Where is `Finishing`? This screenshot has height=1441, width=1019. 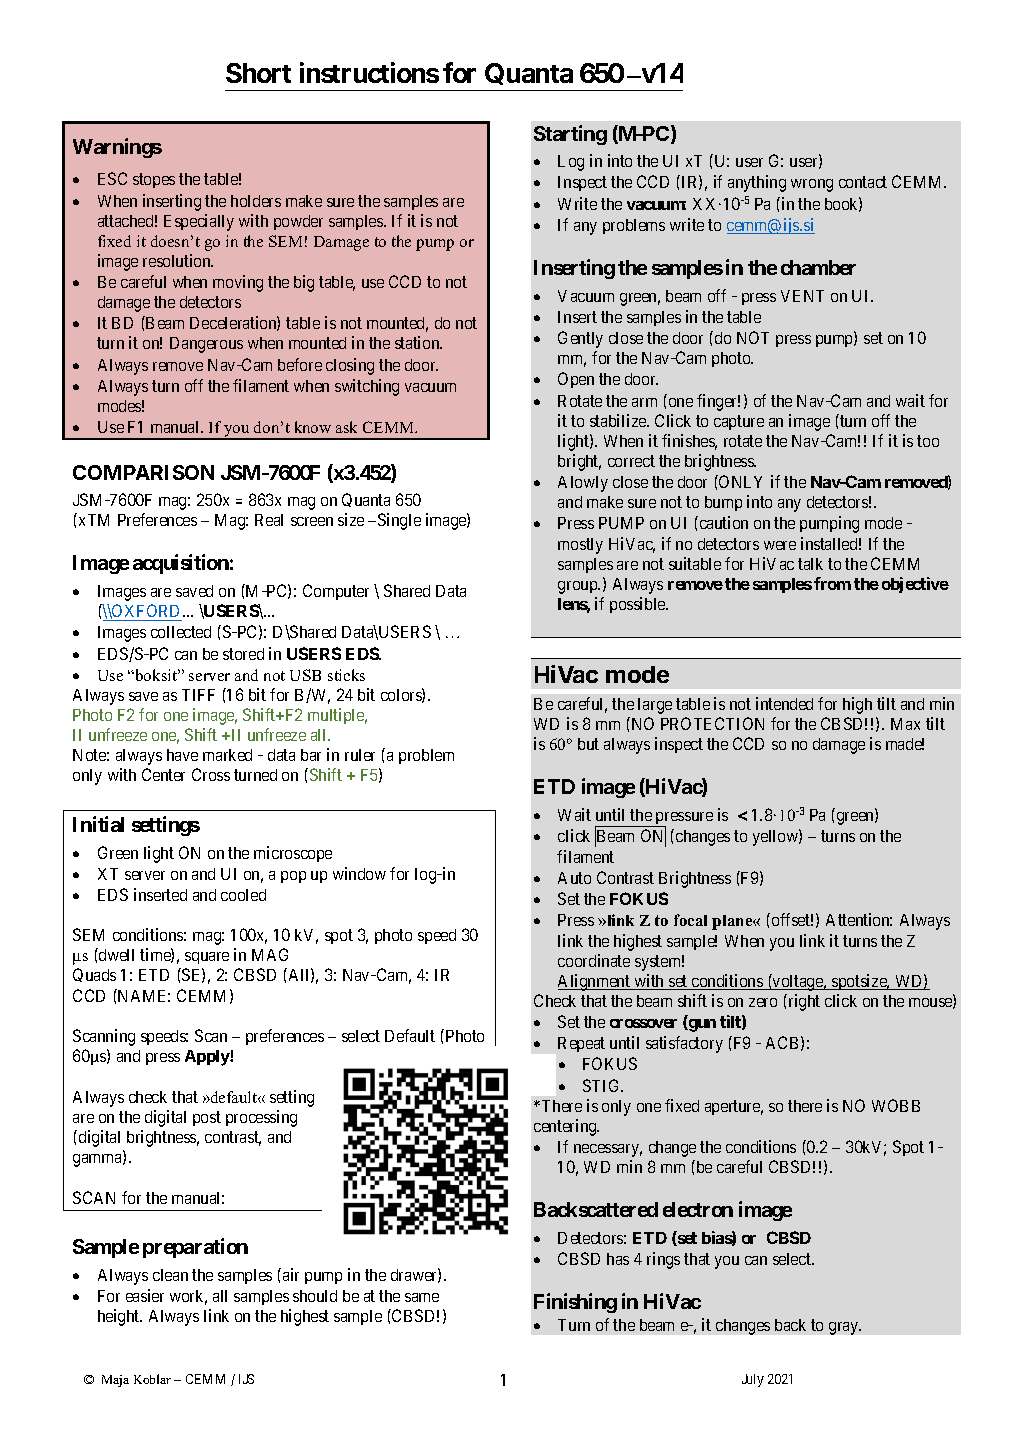 Finishing is located at coordinates (575, 1303).
